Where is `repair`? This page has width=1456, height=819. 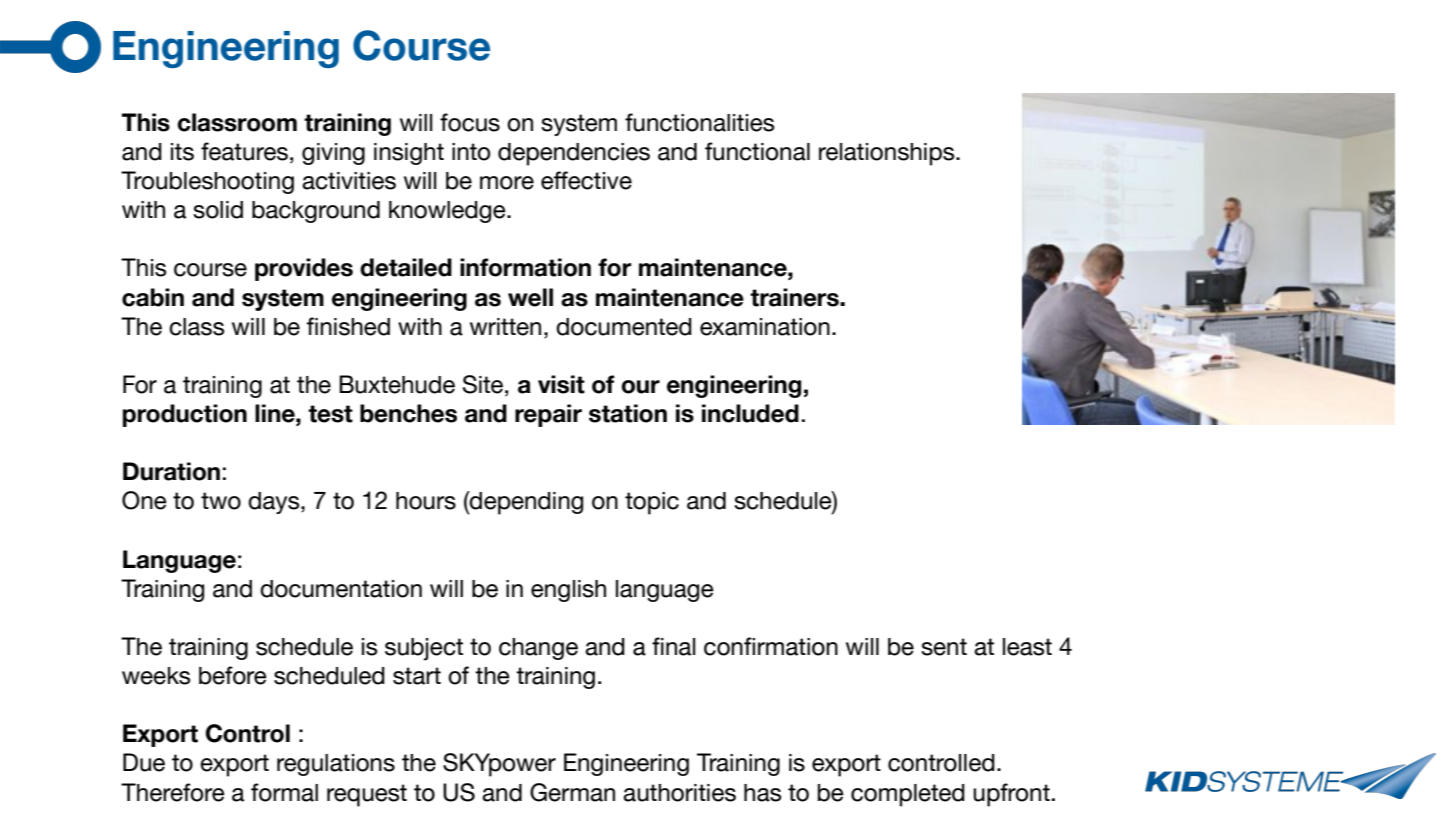 repair is located at coordinates (548, 415).
